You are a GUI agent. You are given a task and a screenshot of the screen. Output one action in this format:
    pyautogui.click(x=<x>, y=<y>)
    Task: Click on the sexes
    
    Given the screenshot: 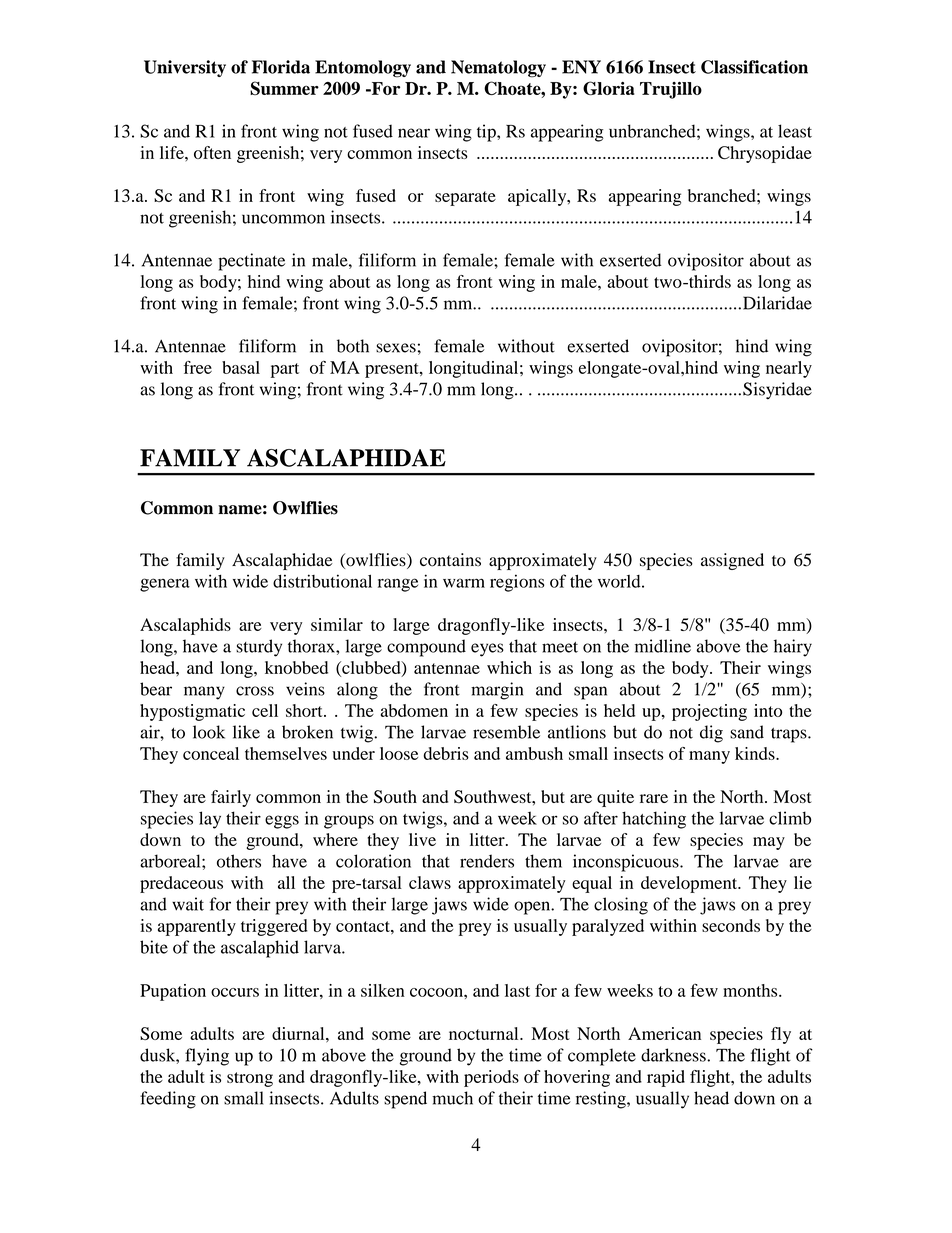 What is the action you would take?
    pyautogui.click(x=396, y=348)
